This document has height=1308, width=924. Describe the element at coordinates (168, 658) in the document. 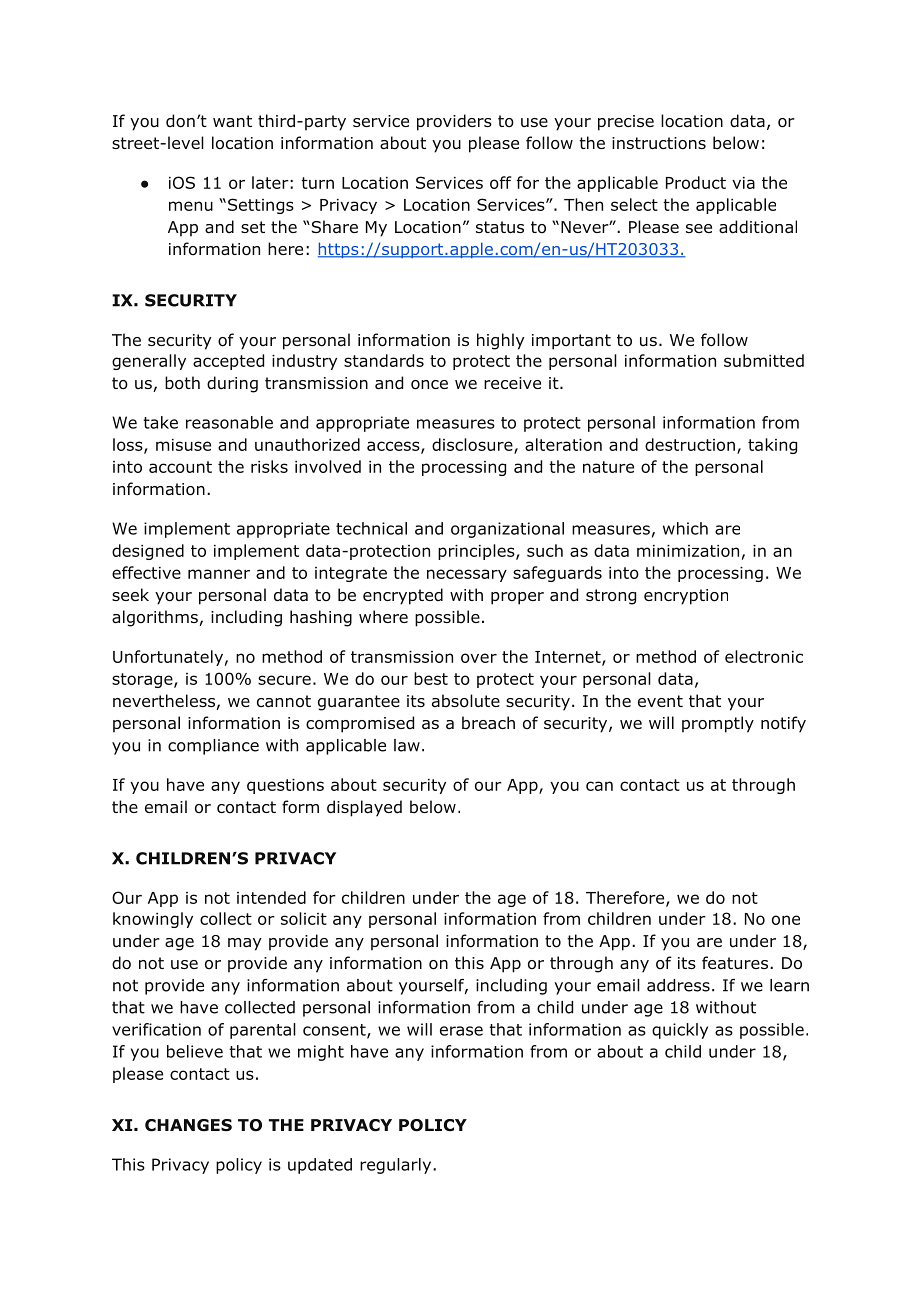

I see `Unfortunately` at that location.
